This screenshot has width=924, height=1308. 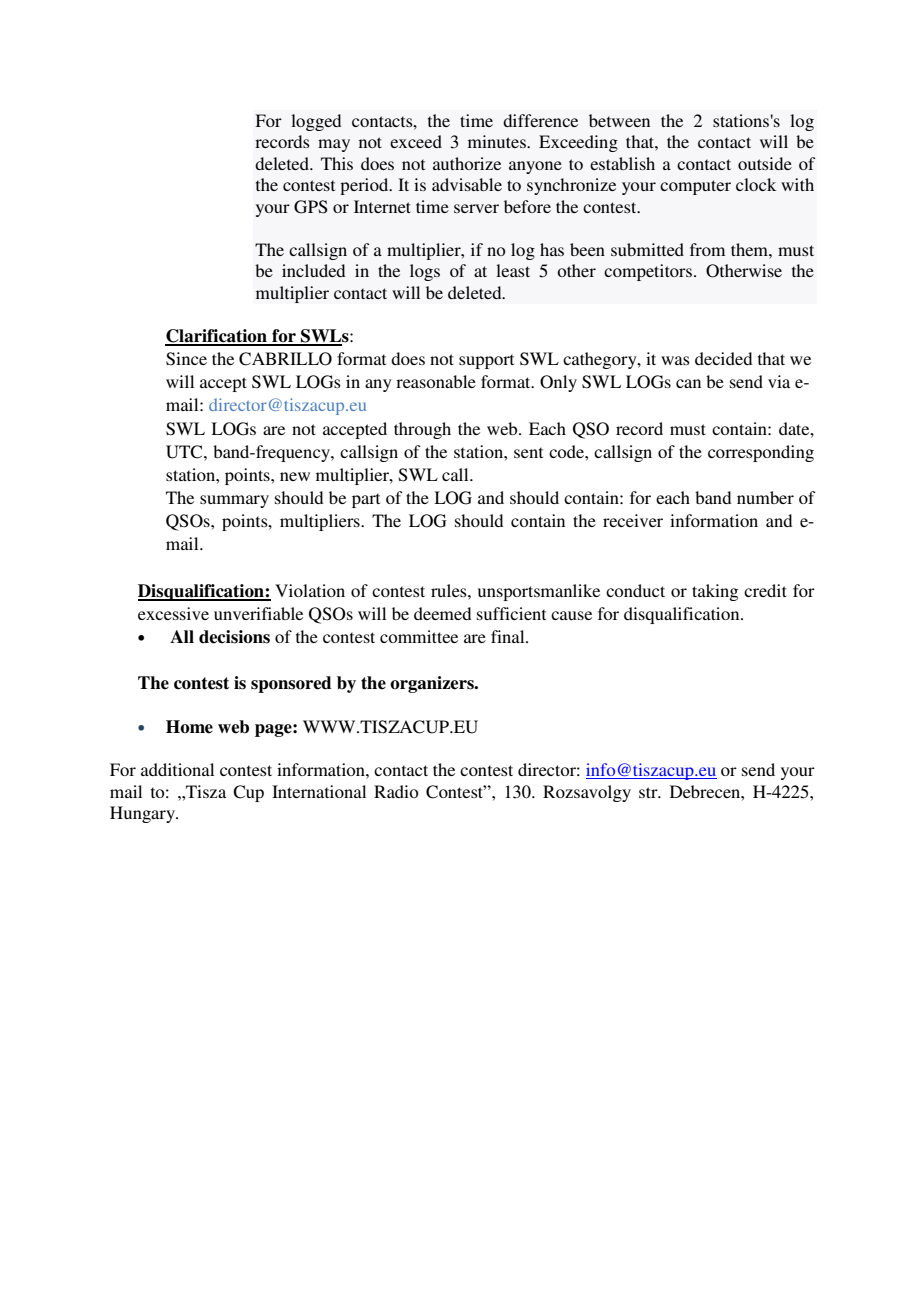 I want to click on additional, so click(x=177, y=769).
